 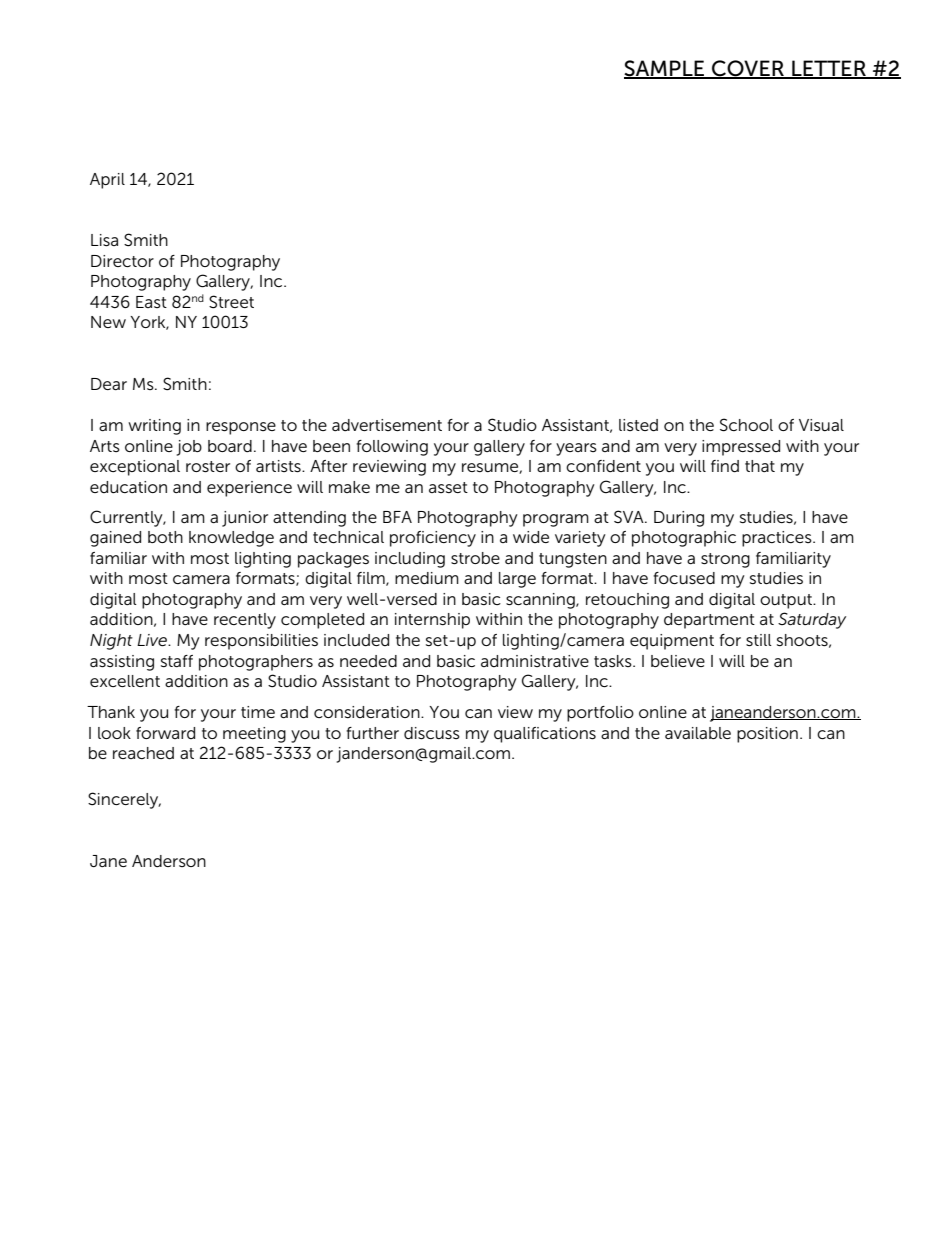 I want to click on LETTER, so click(x=829, y=69).
